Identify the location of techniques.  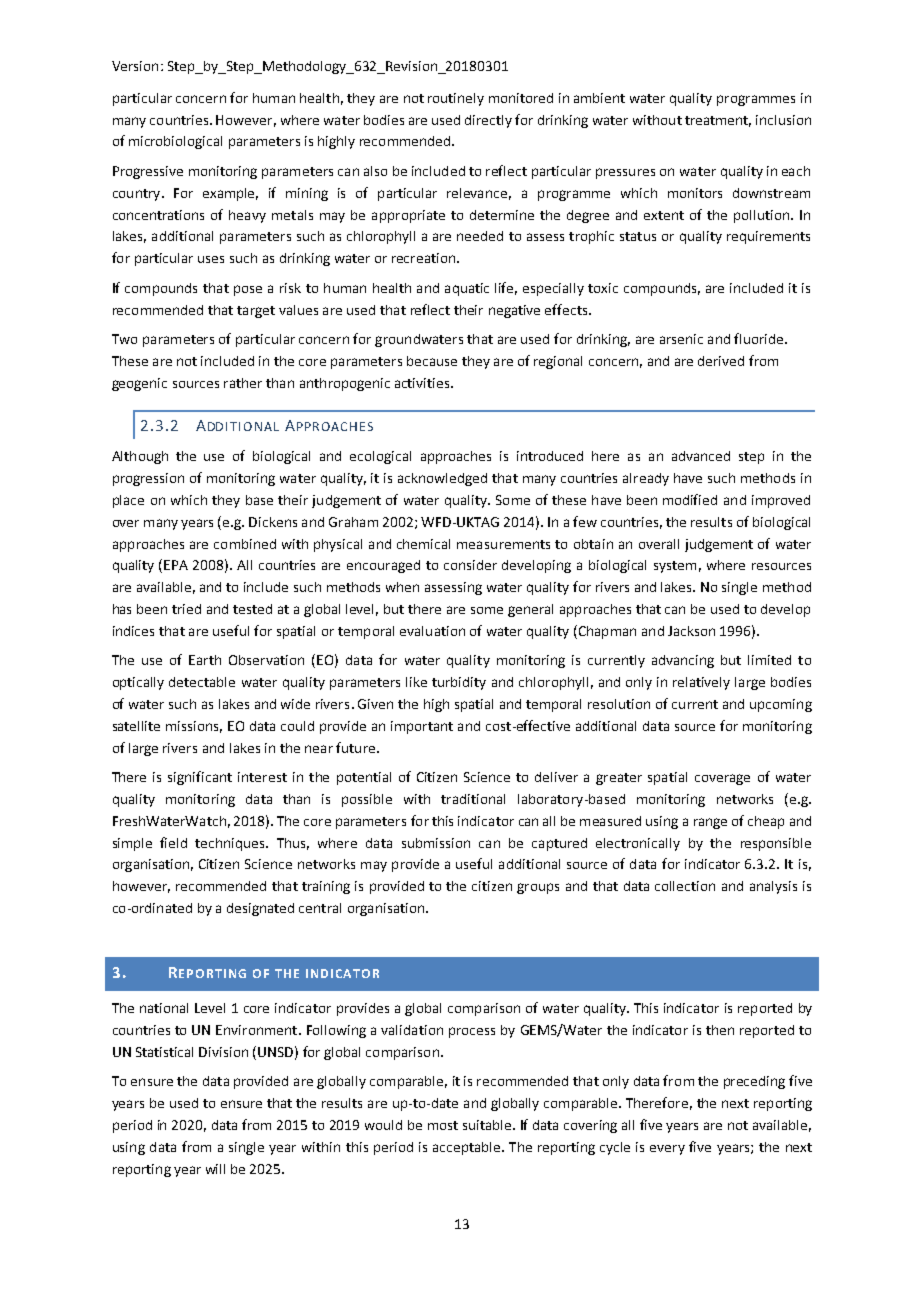
(231, 844).
